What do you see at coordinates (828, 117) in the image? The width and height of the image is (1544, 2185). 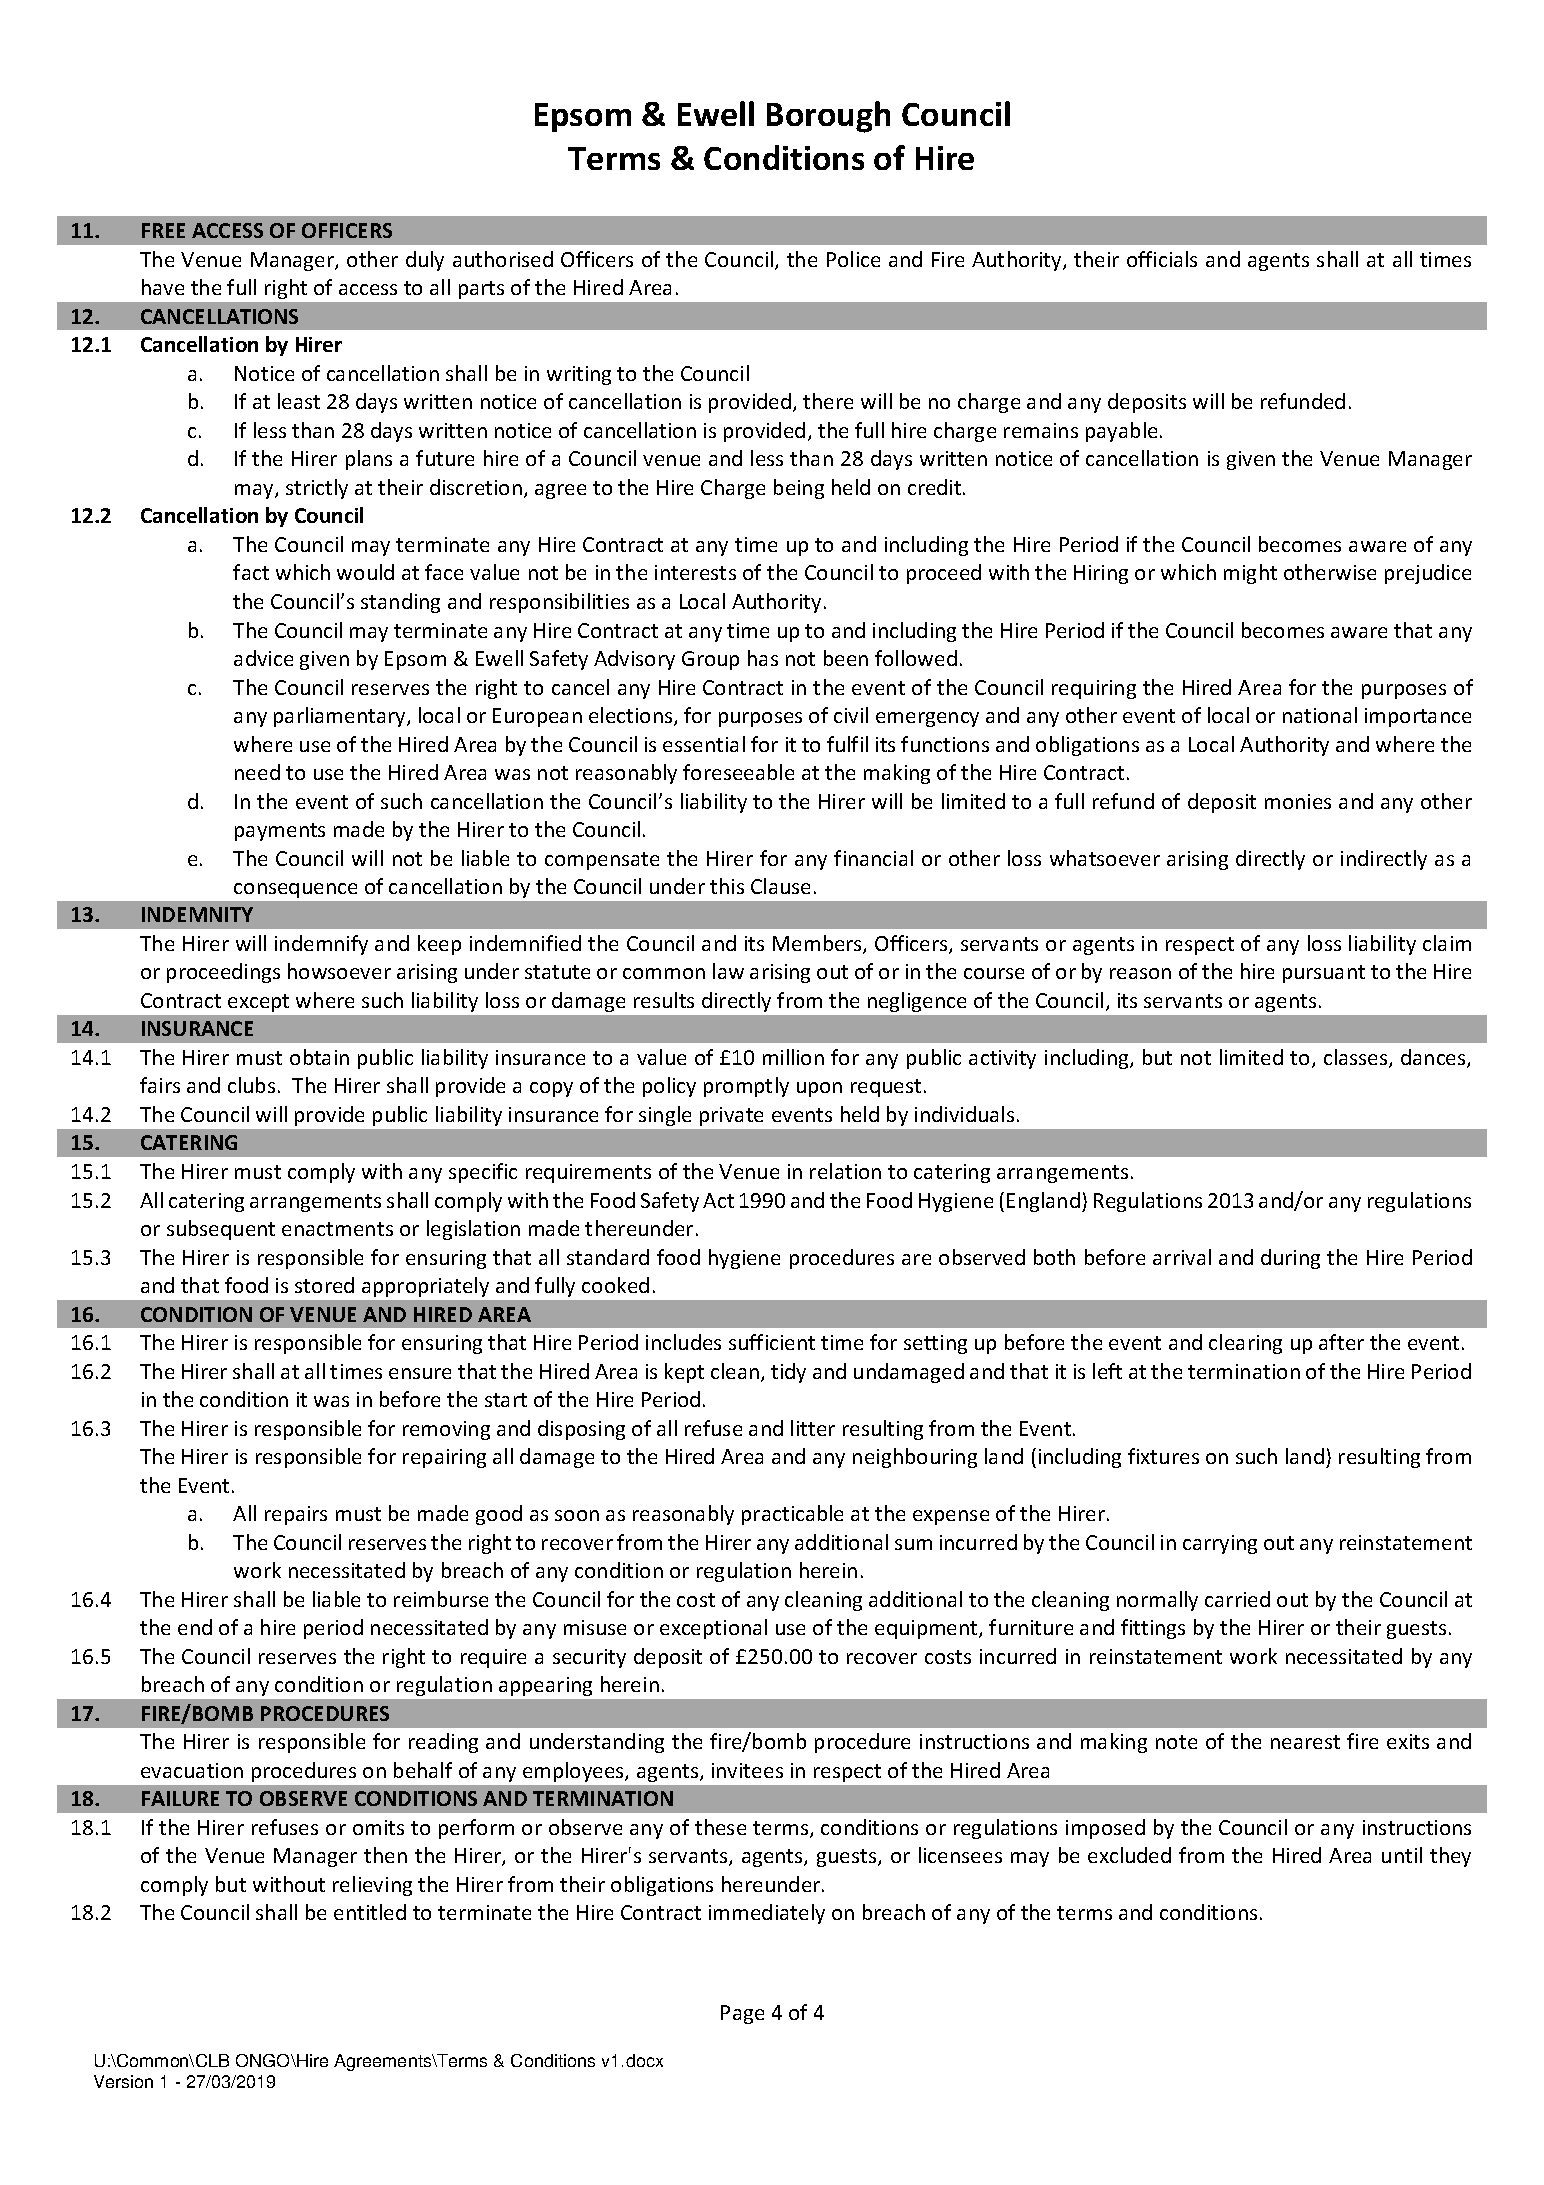 I see `Borough` at bounding box center [828, 117].
